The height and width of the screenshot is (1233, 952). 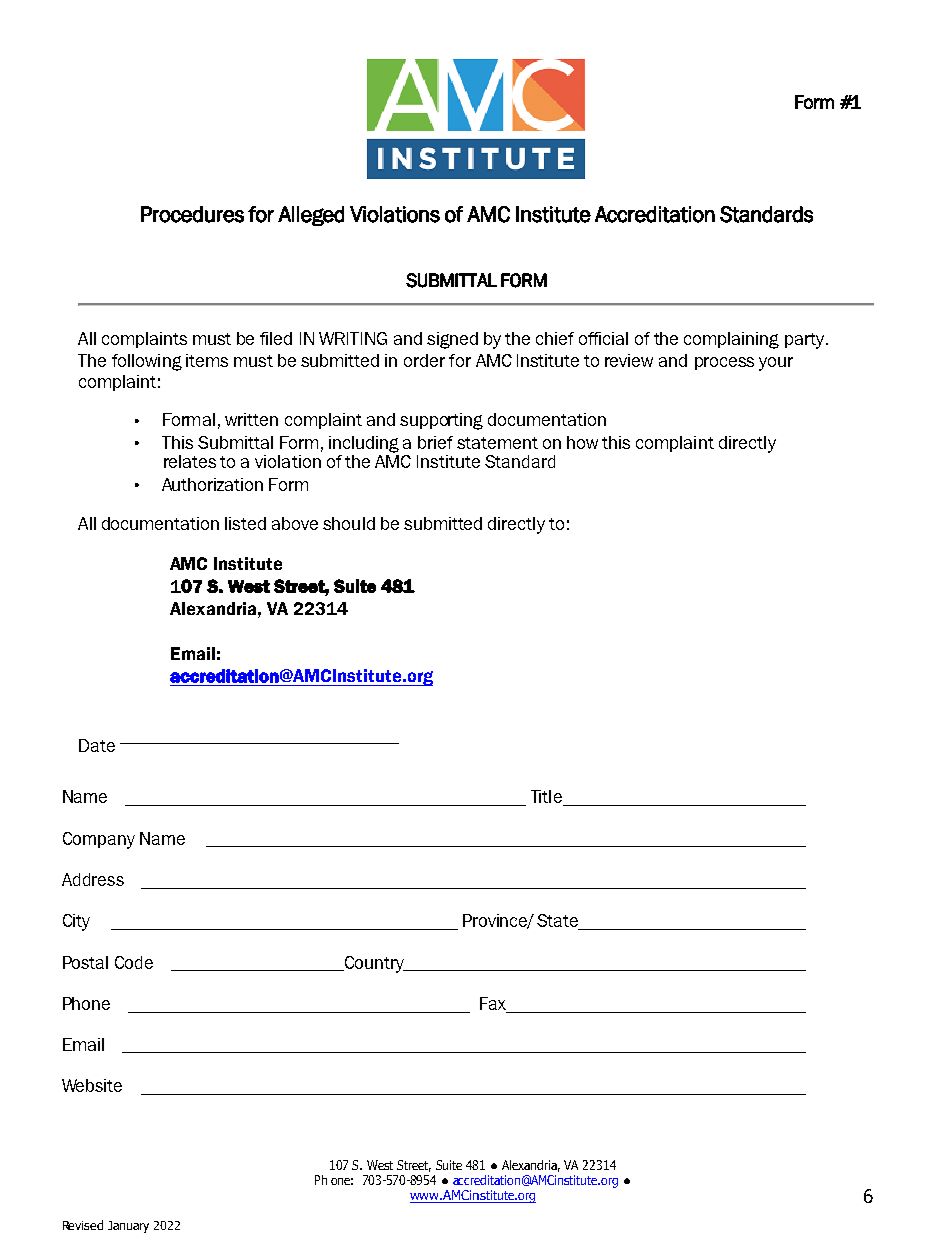 I want to click on Fax, so click(x=494, y=1005).
